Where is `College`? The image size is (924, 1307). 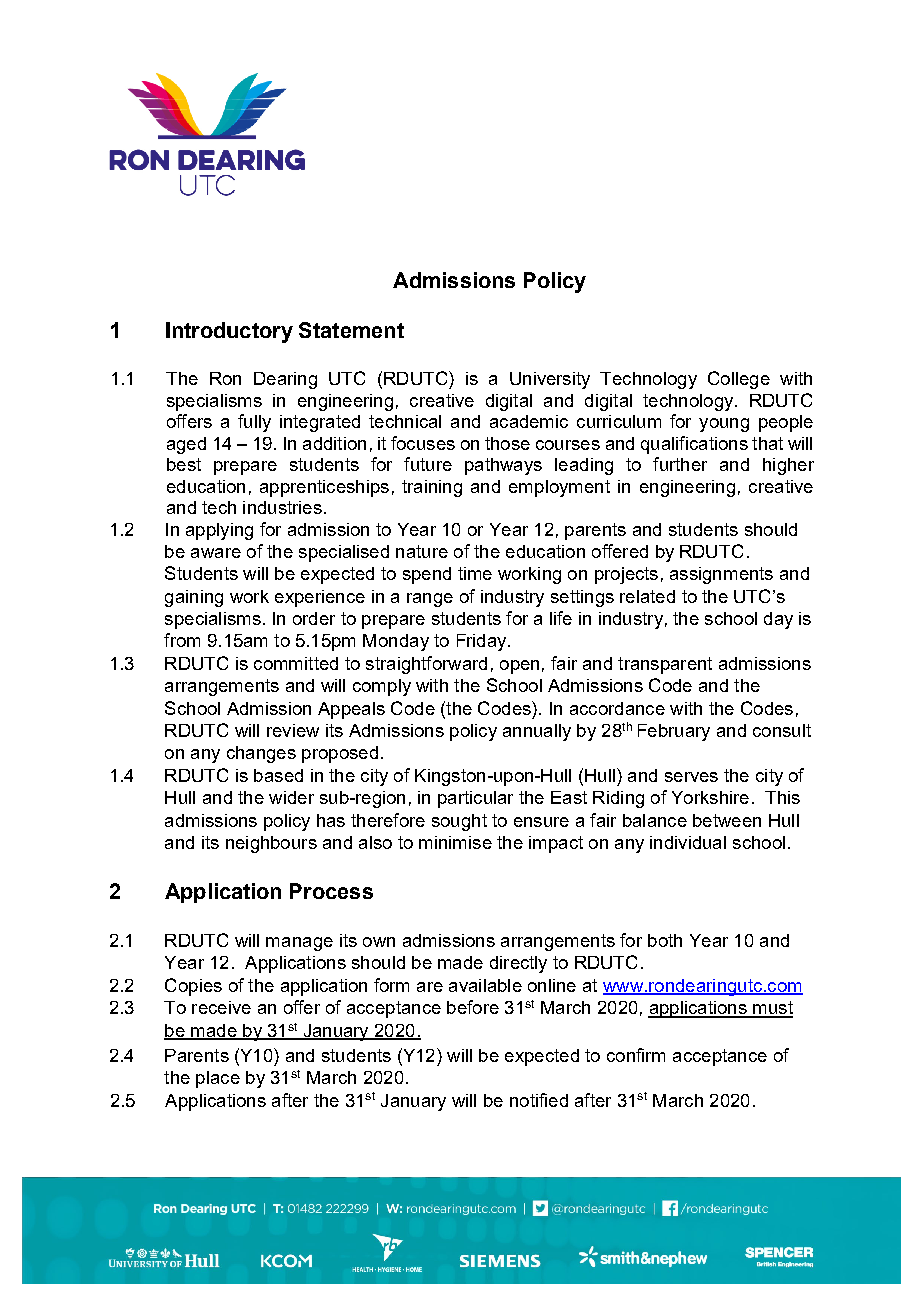 College is located at coordinates (739, 380).
